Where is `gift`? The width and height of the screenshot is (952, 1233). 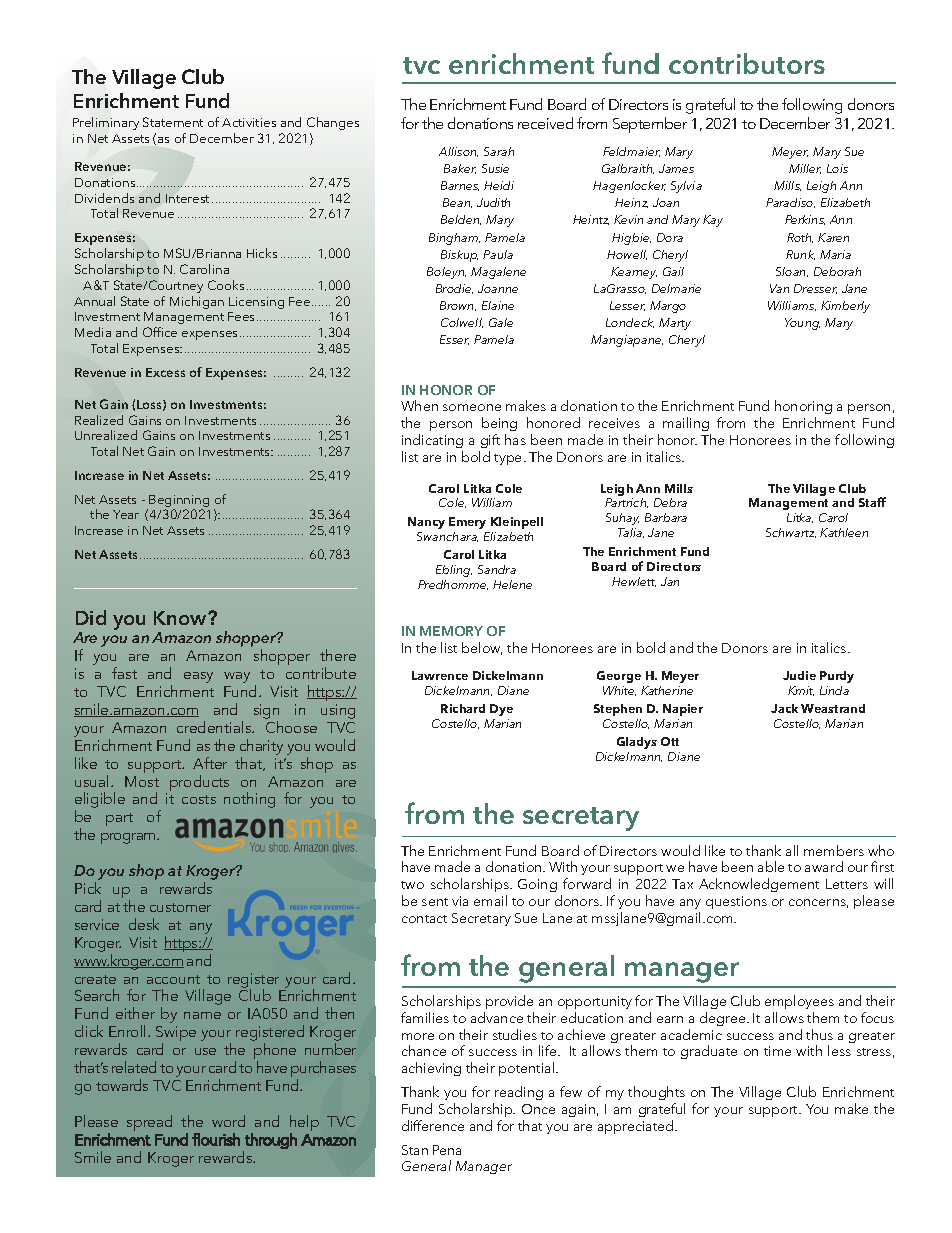
gift is located at coordinates (490, 441).
